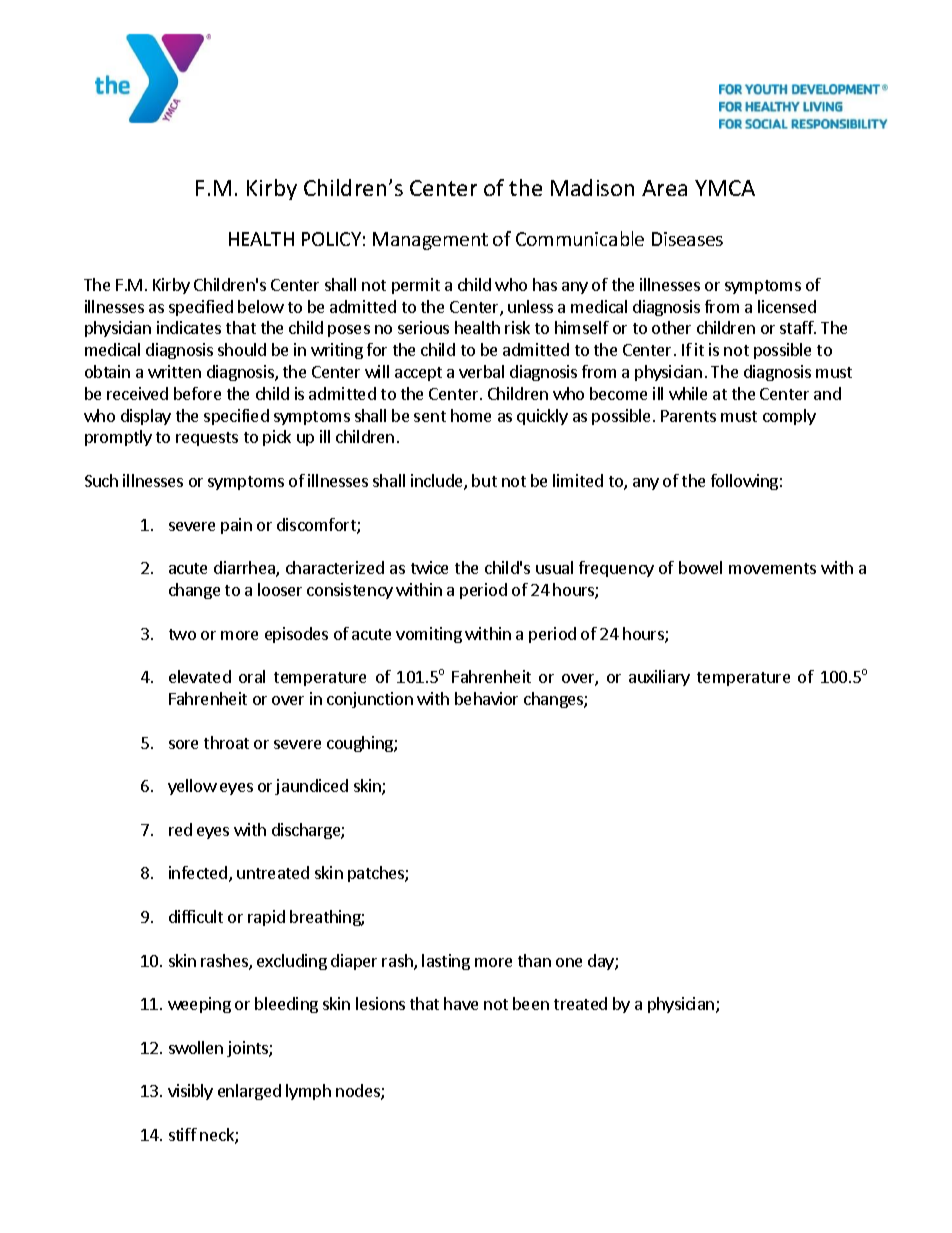 The image size is (952, 1233). What do you see at coordinates (200, 676) in the document?
I see `elevated` at bounding box center [200, 676].
